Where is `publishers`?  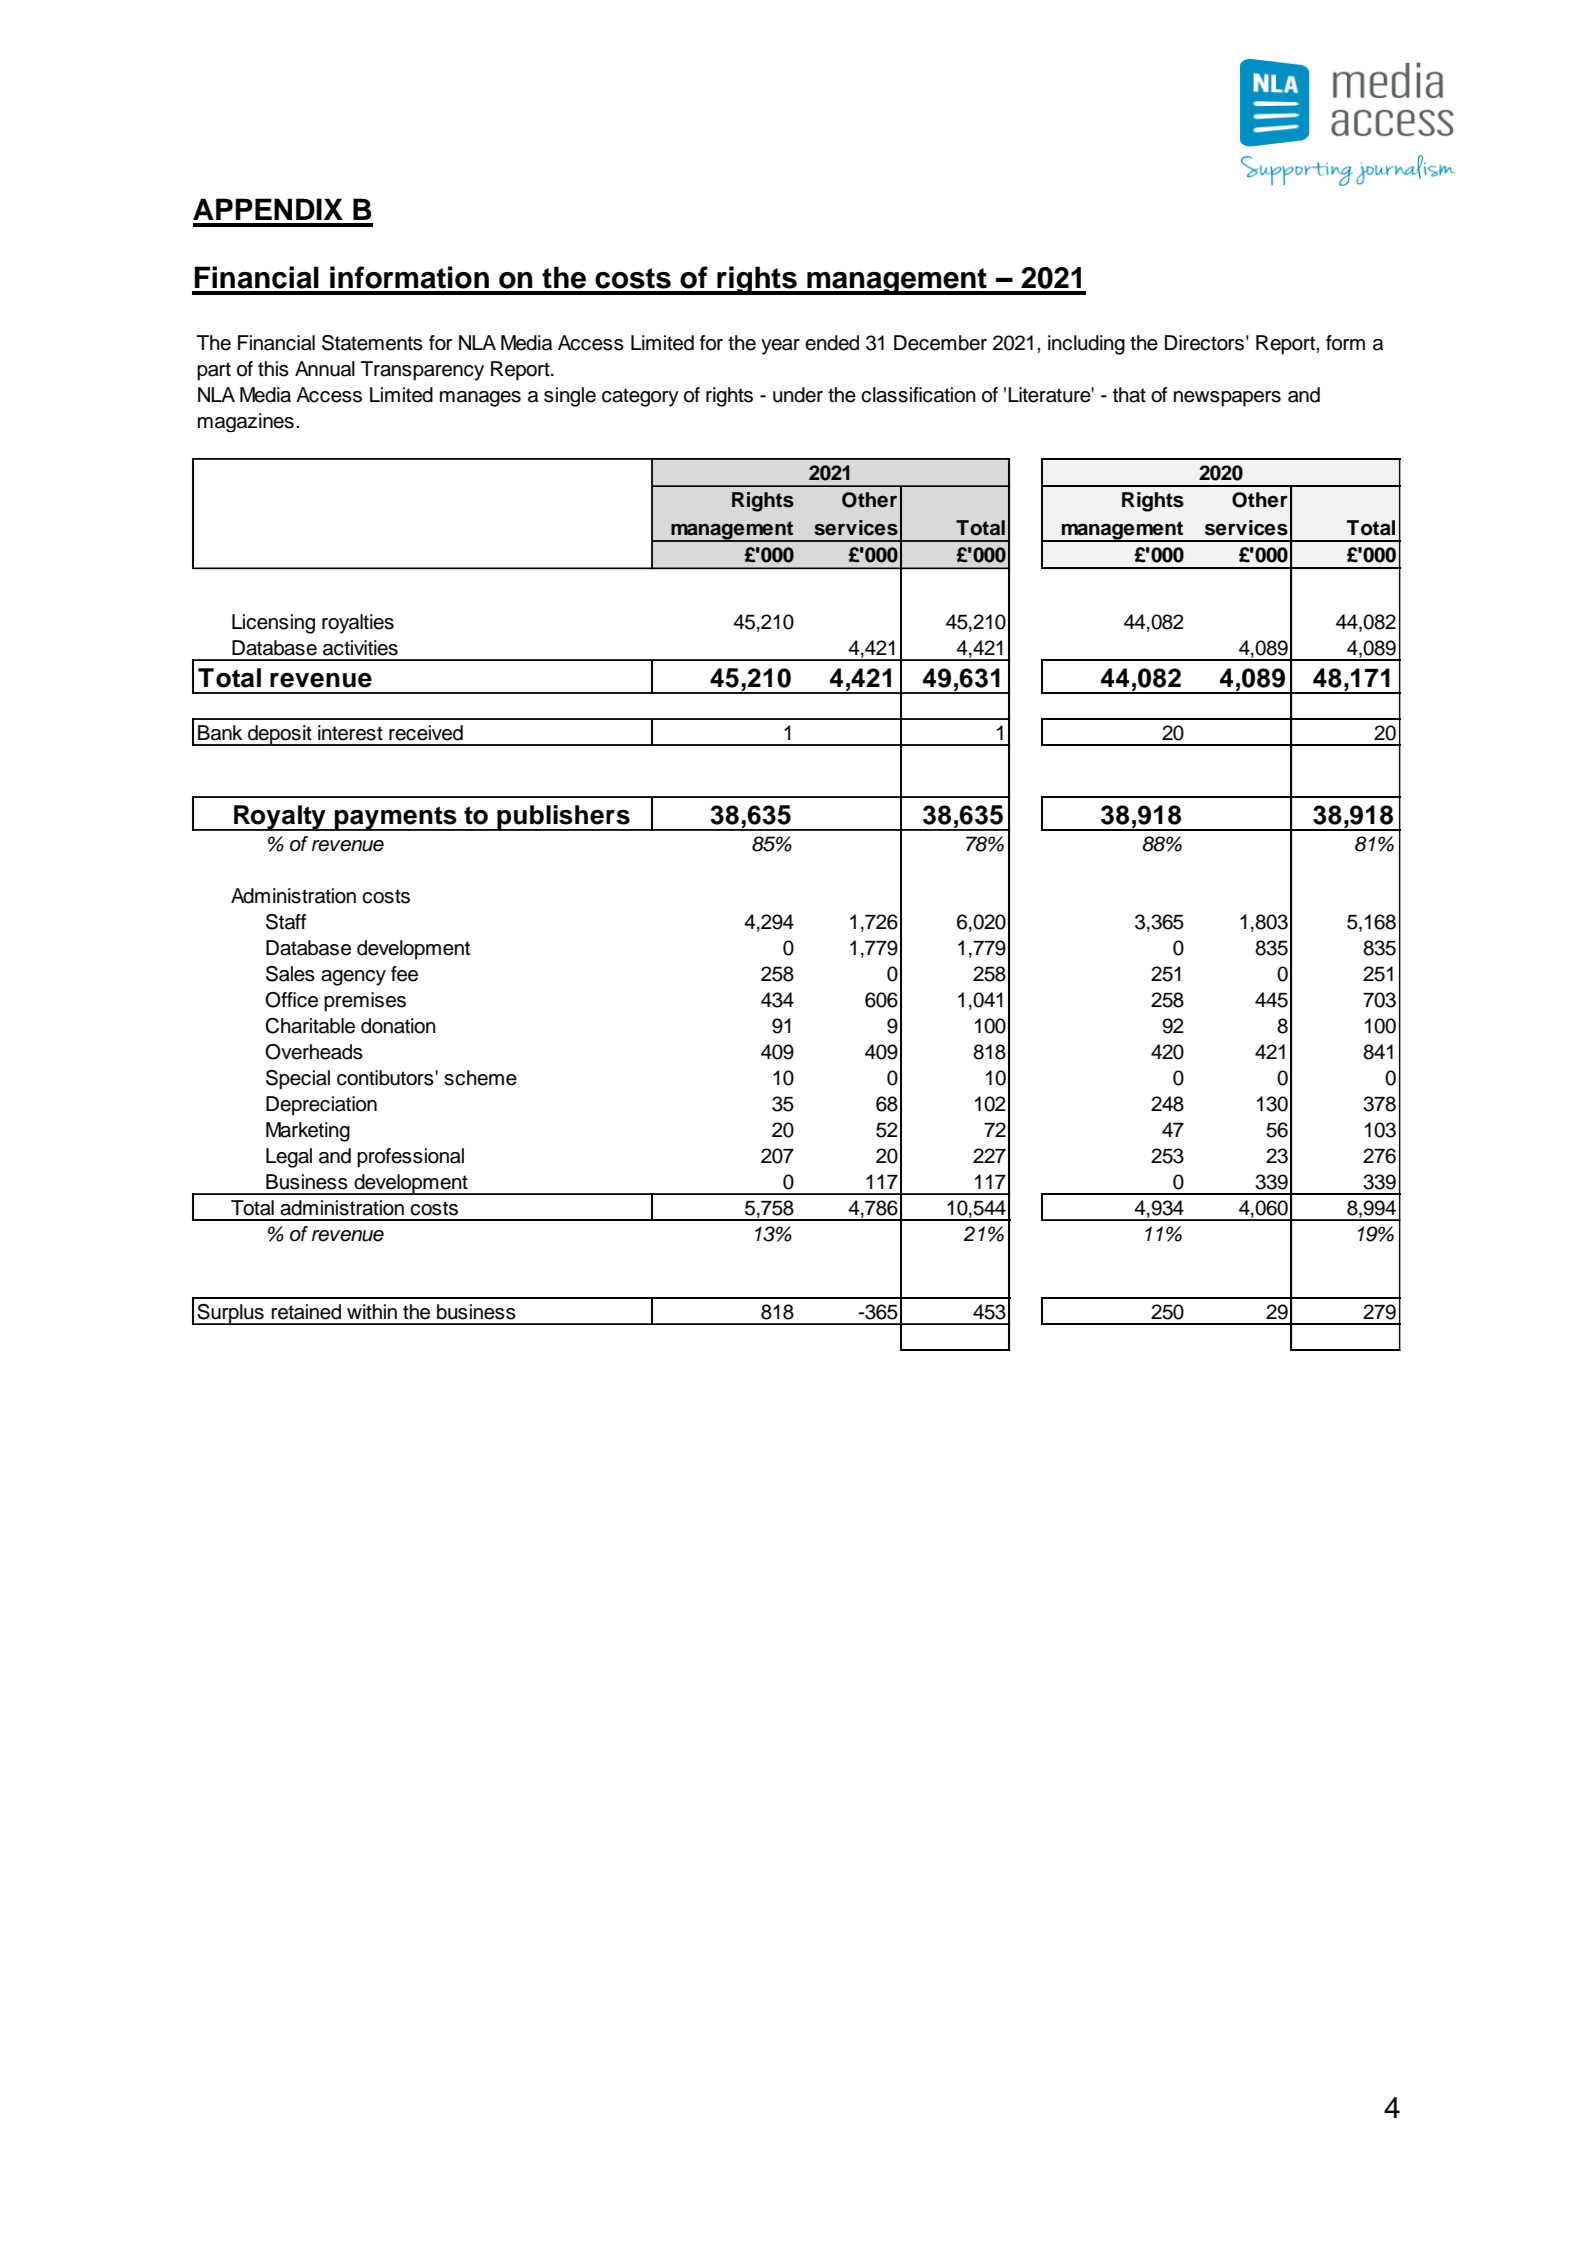 publishers is located at coordinates (563, 818).
